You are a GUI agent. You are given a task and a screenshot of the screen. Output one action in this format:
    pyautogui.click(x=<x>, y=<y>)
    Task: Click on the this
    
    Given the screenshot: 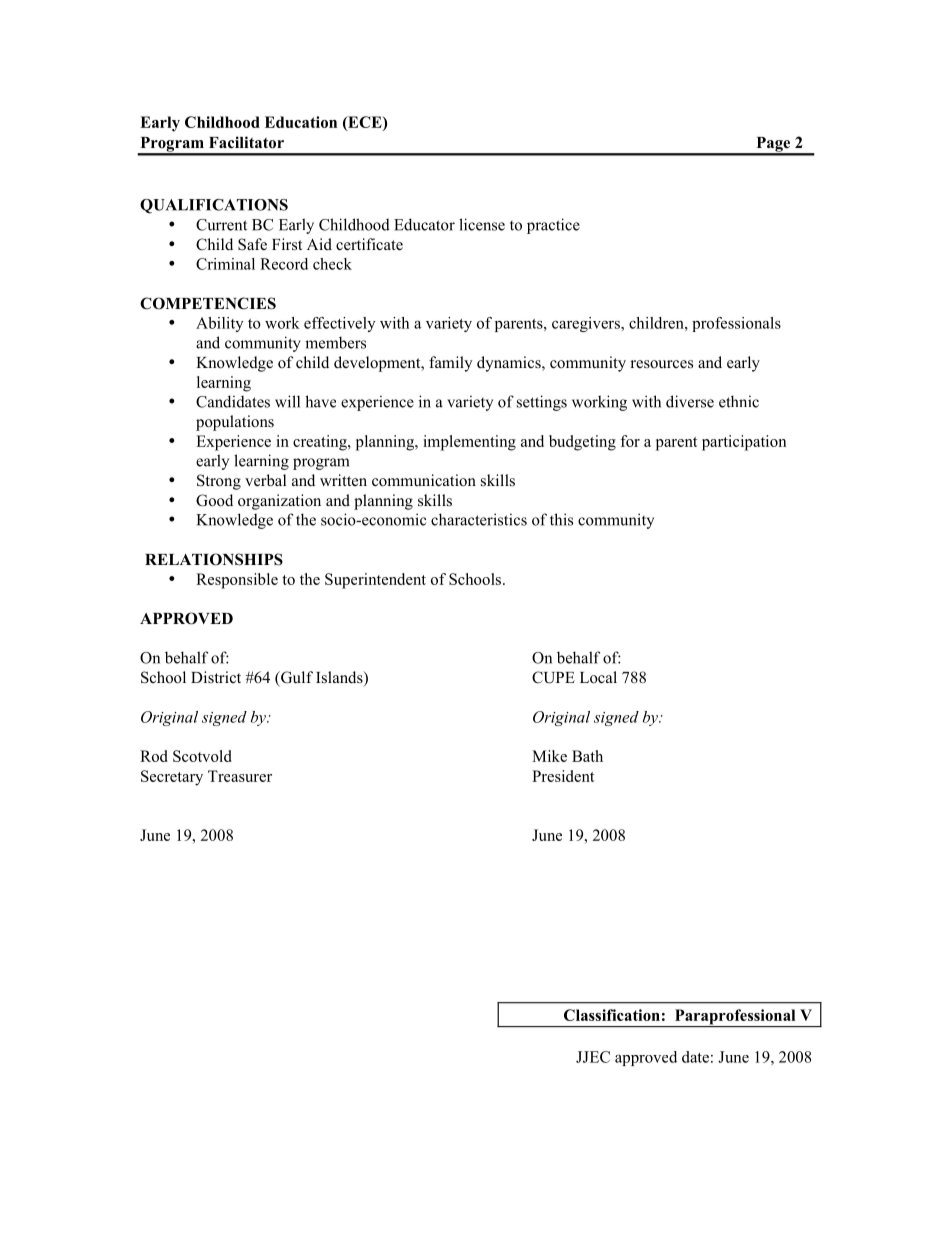 What is the action you would take?
    pyautogui.click(x=561, y=519)
